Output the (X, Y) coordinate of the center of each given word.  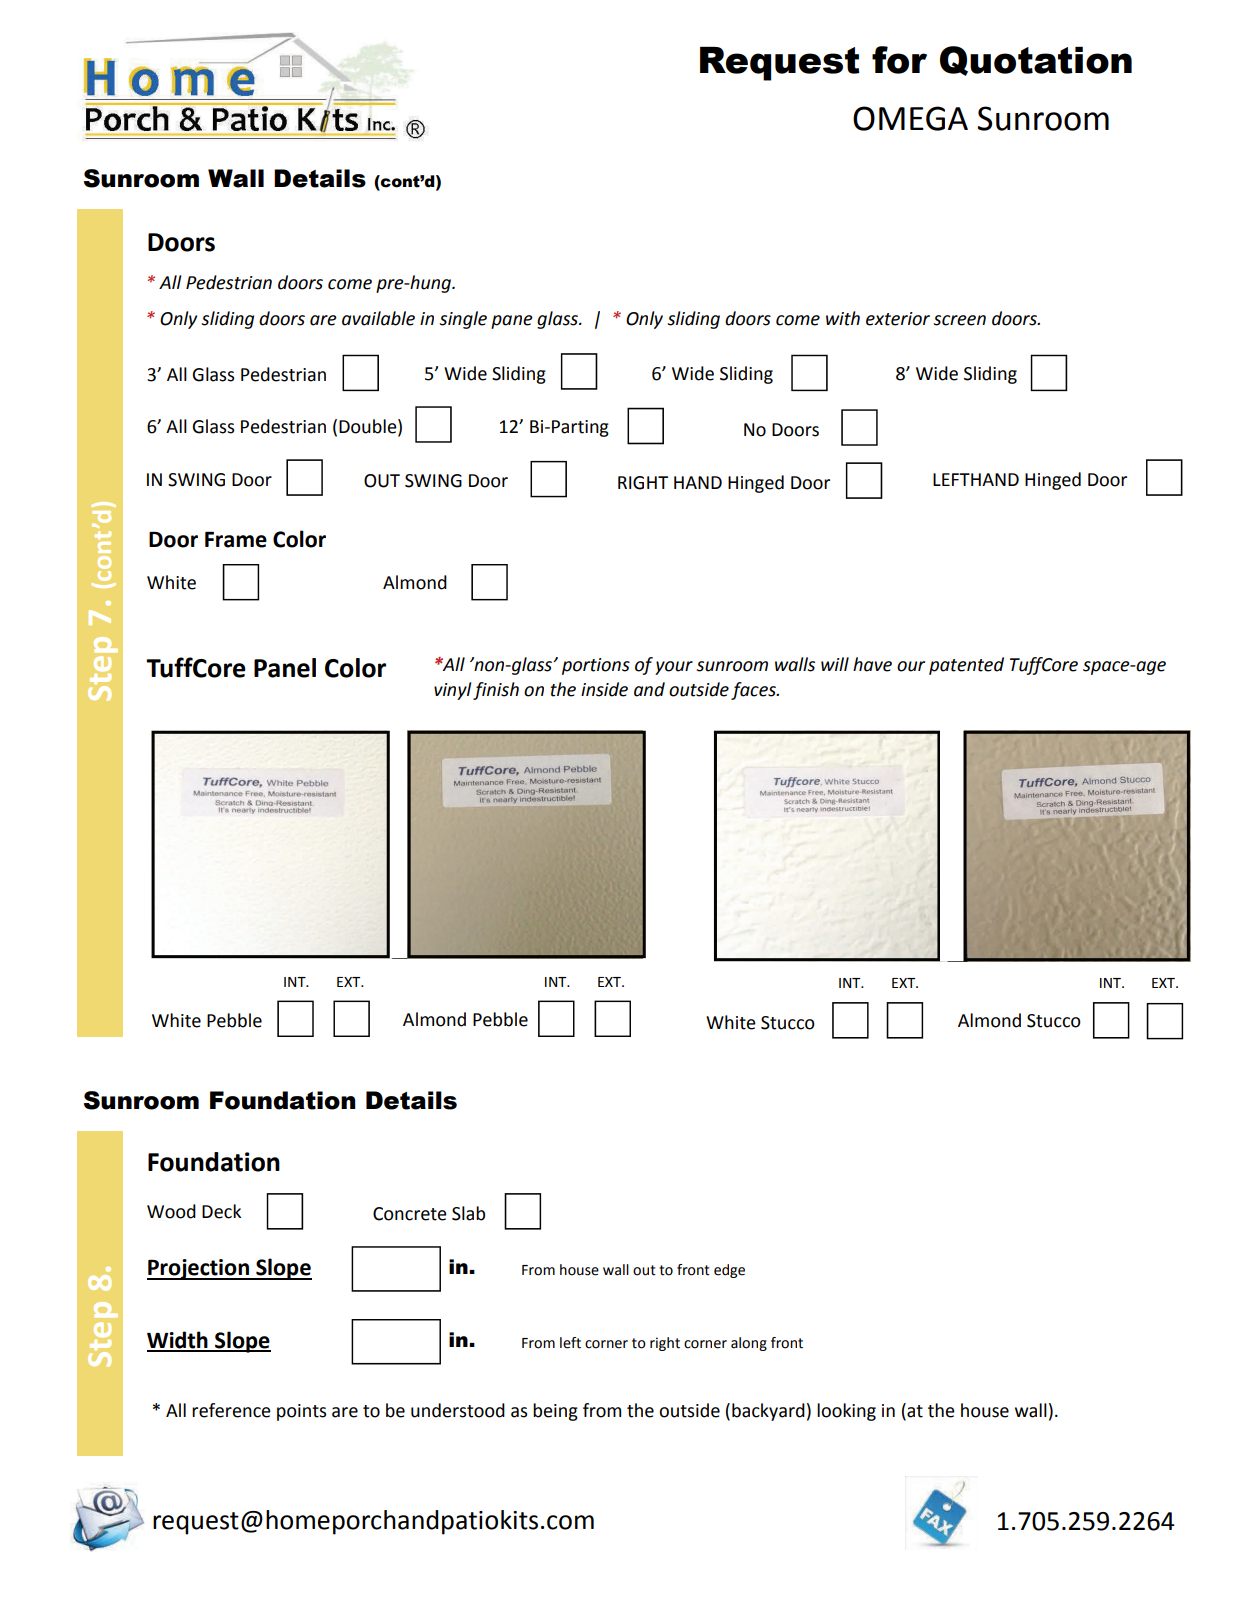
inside (604, 689)
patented (966, 666)
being (555, 1412)
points (301, 1412)
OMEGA (910, 118)
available (378, 318)
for (899, 60)
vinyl (453, 691)
